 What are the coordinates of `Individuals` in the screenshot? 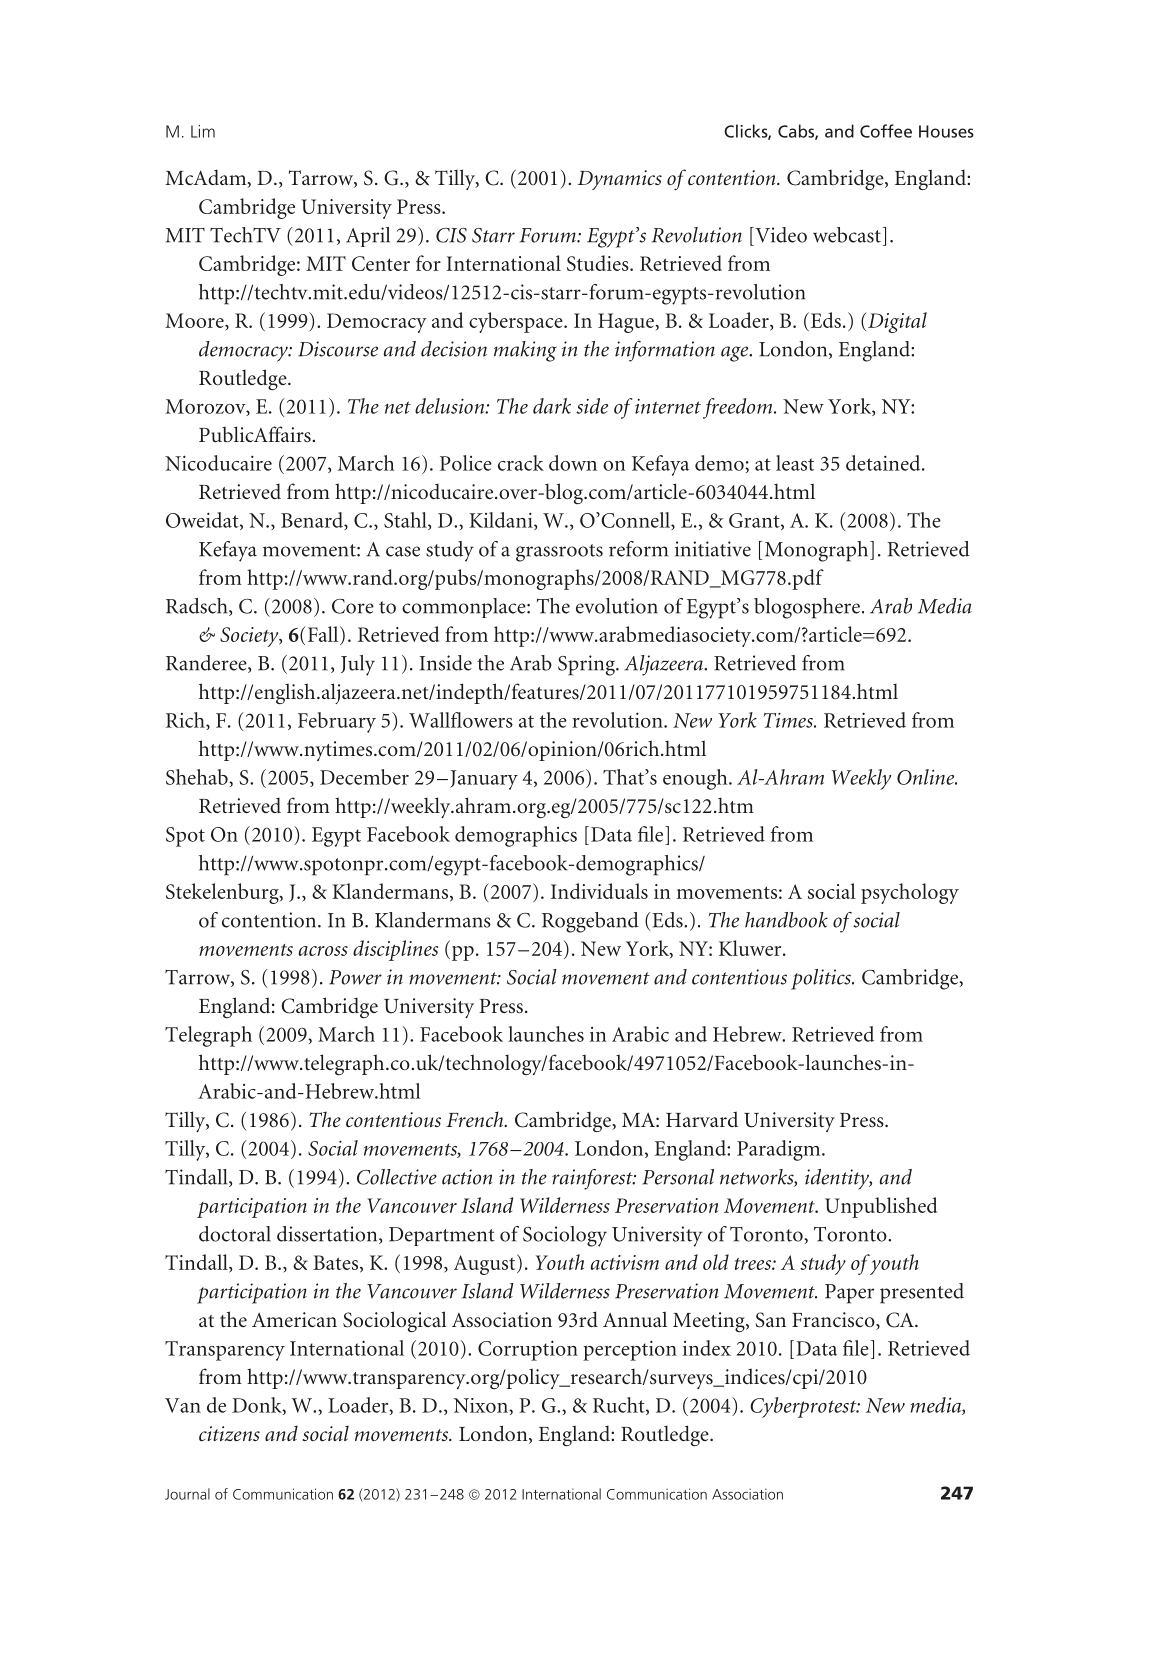 It's located at (599, 891).
